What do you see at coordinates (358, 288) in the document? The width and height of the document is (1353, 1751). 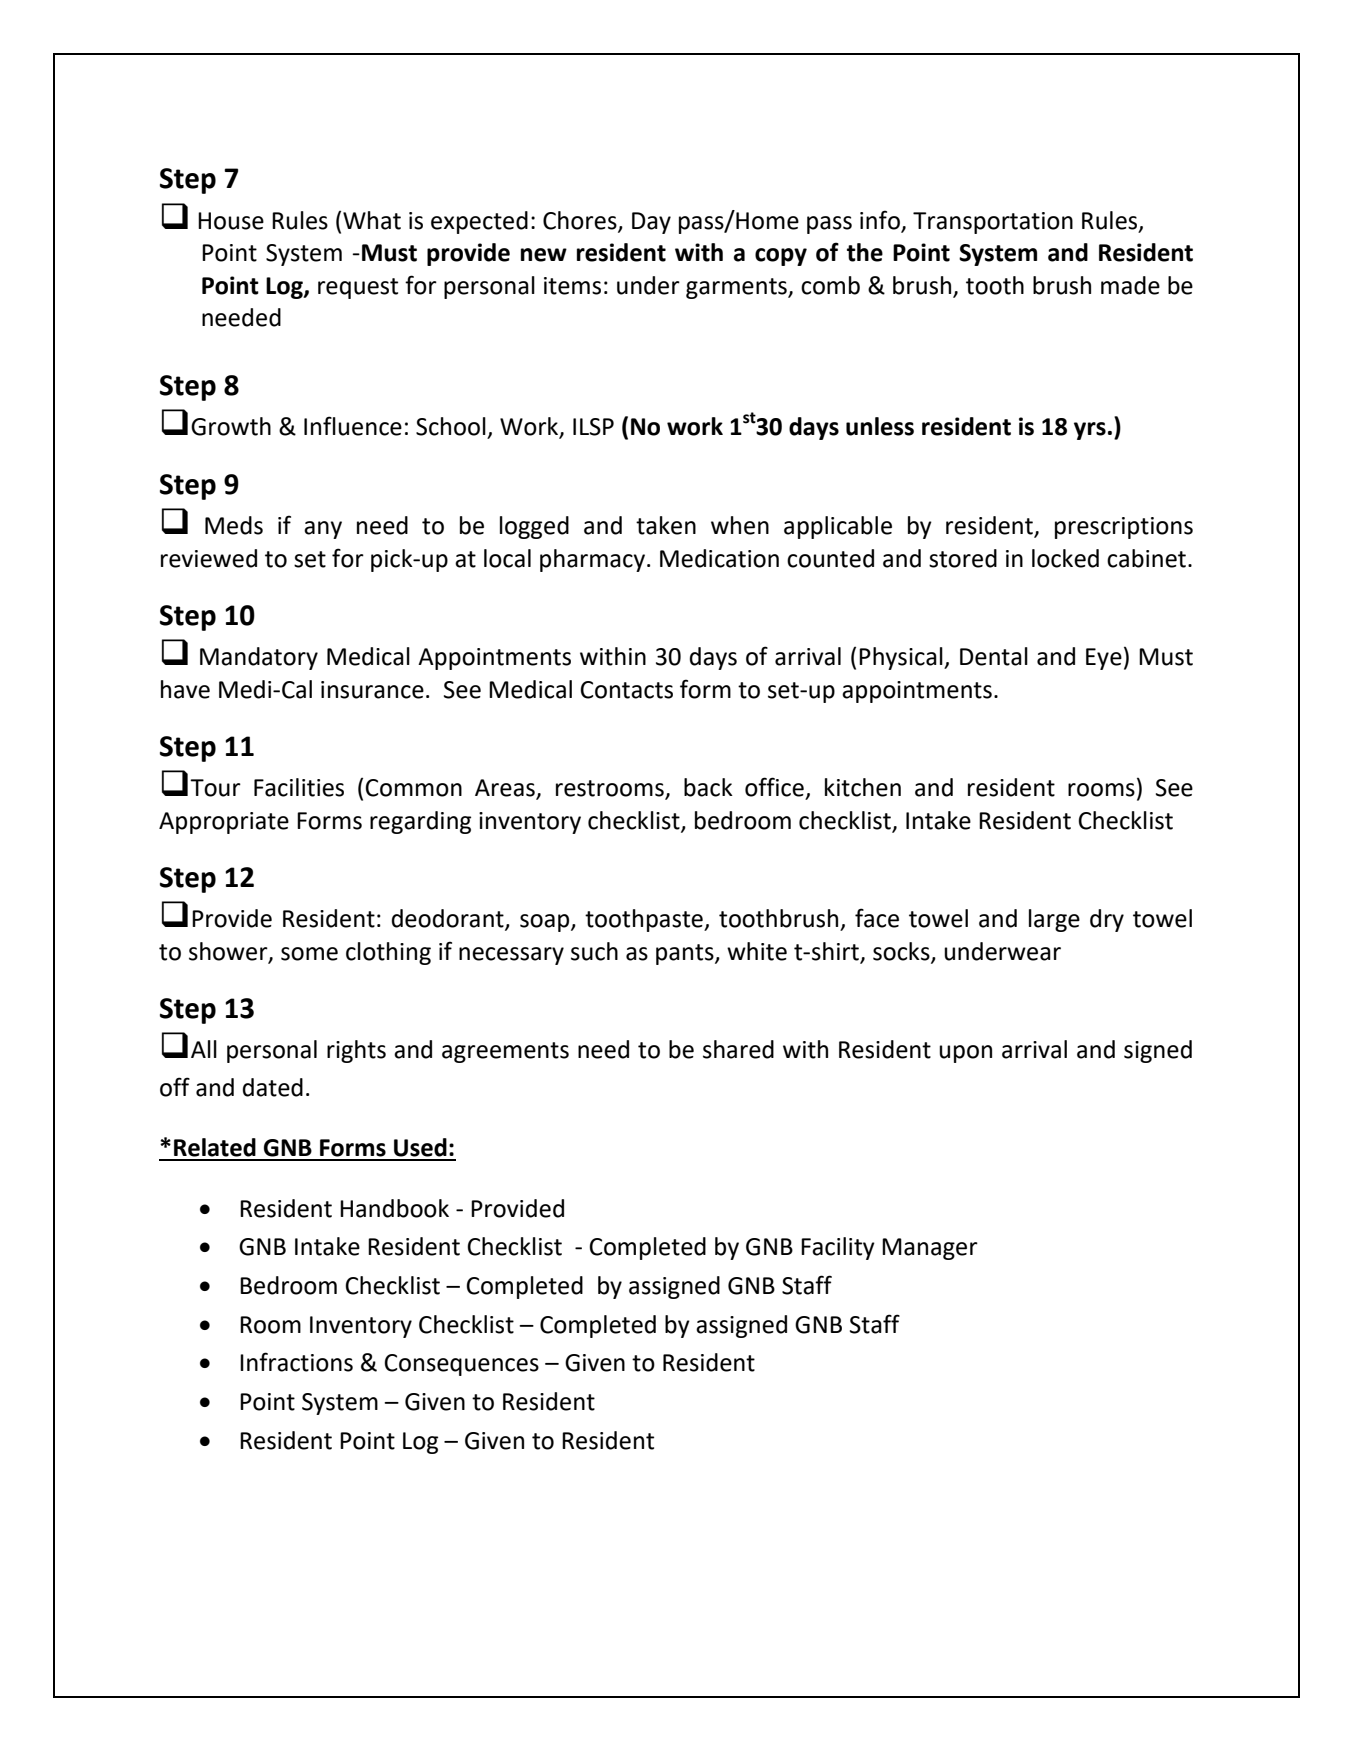 I see `request` at bounding box center [358, 288].
